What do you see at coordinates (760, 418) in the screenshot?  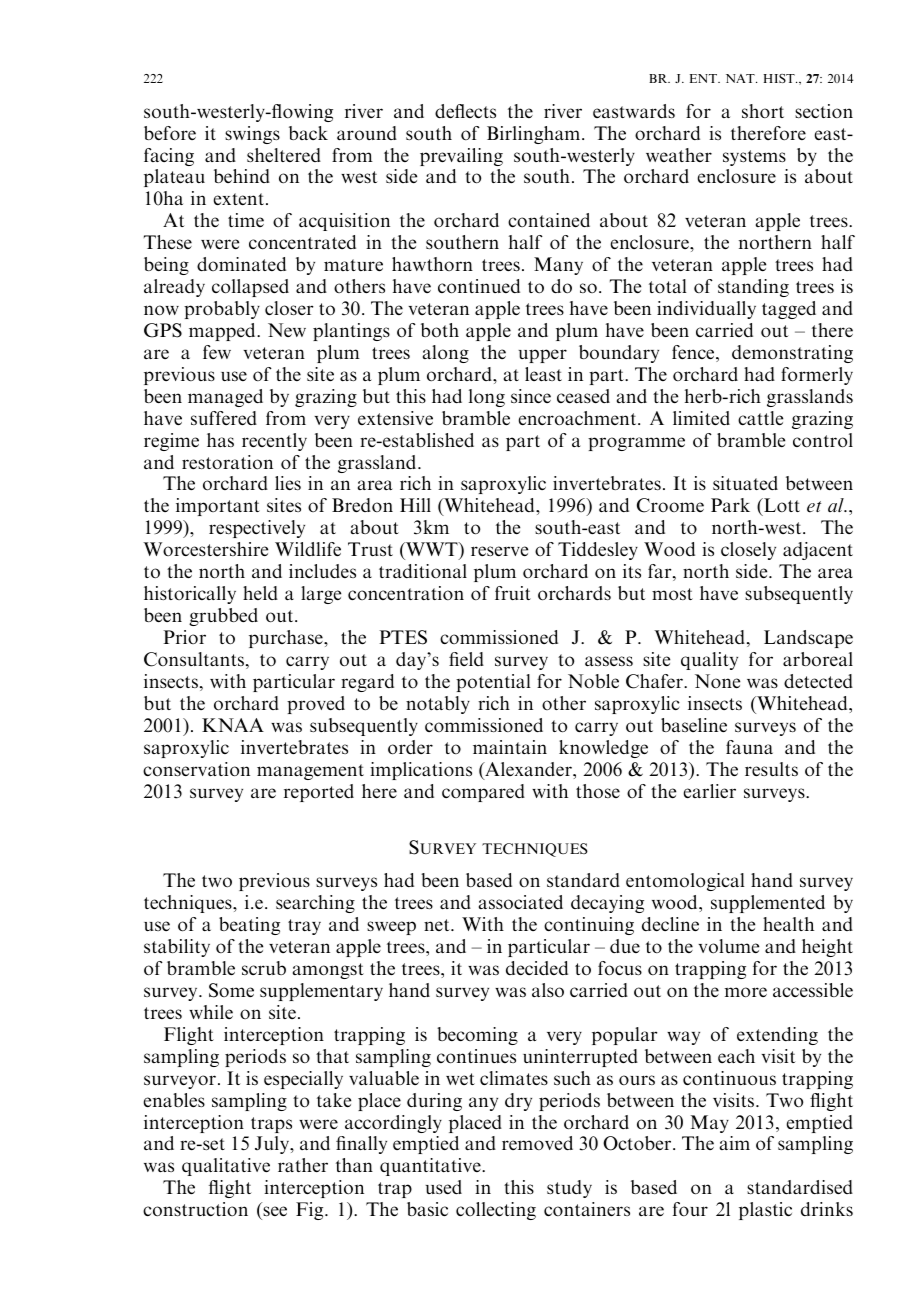 I see `cattle` at bounding box center [760, 418].
